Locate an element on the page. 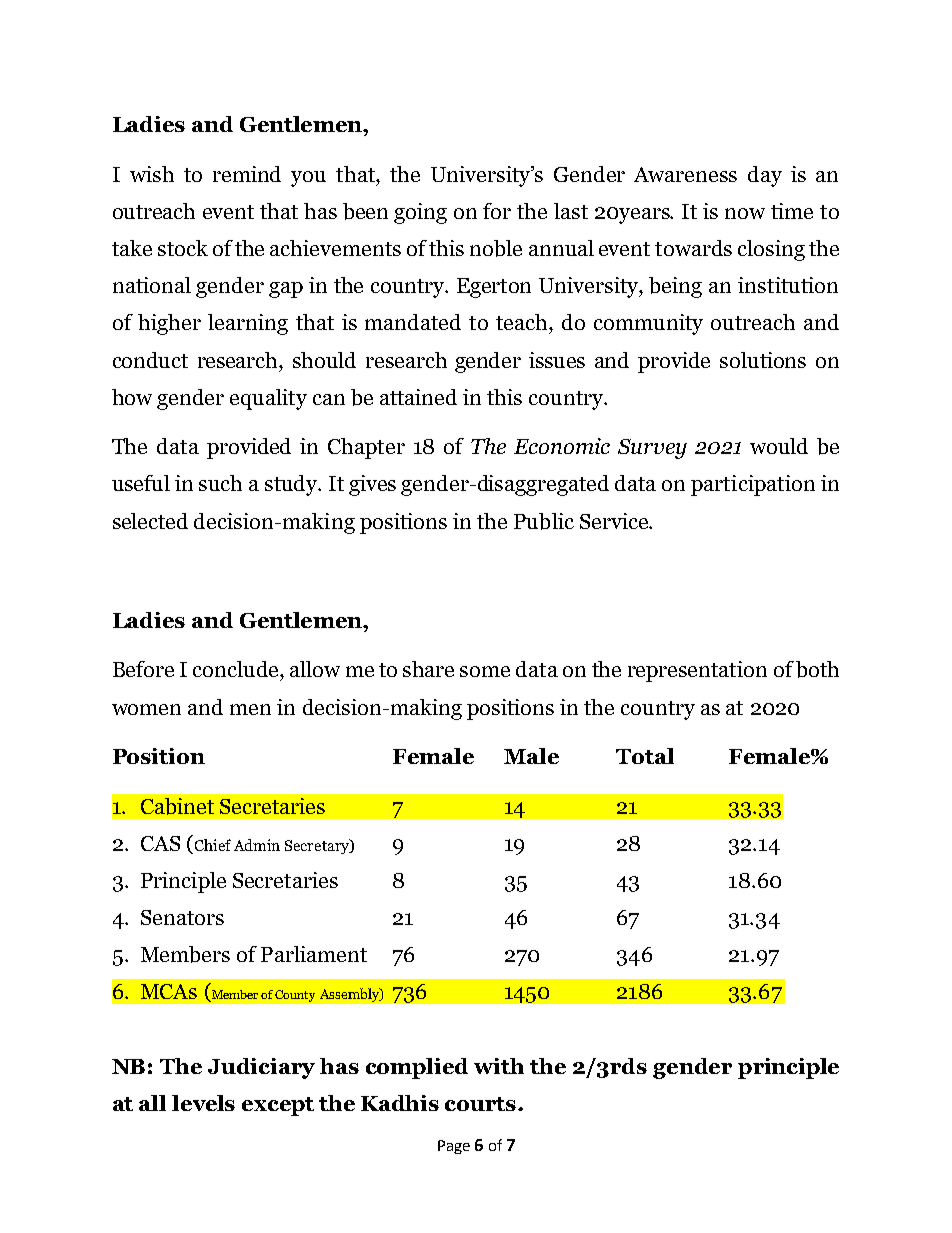 The width and height of the page is (952, 1233). would is located at coordinates (779, 446).
